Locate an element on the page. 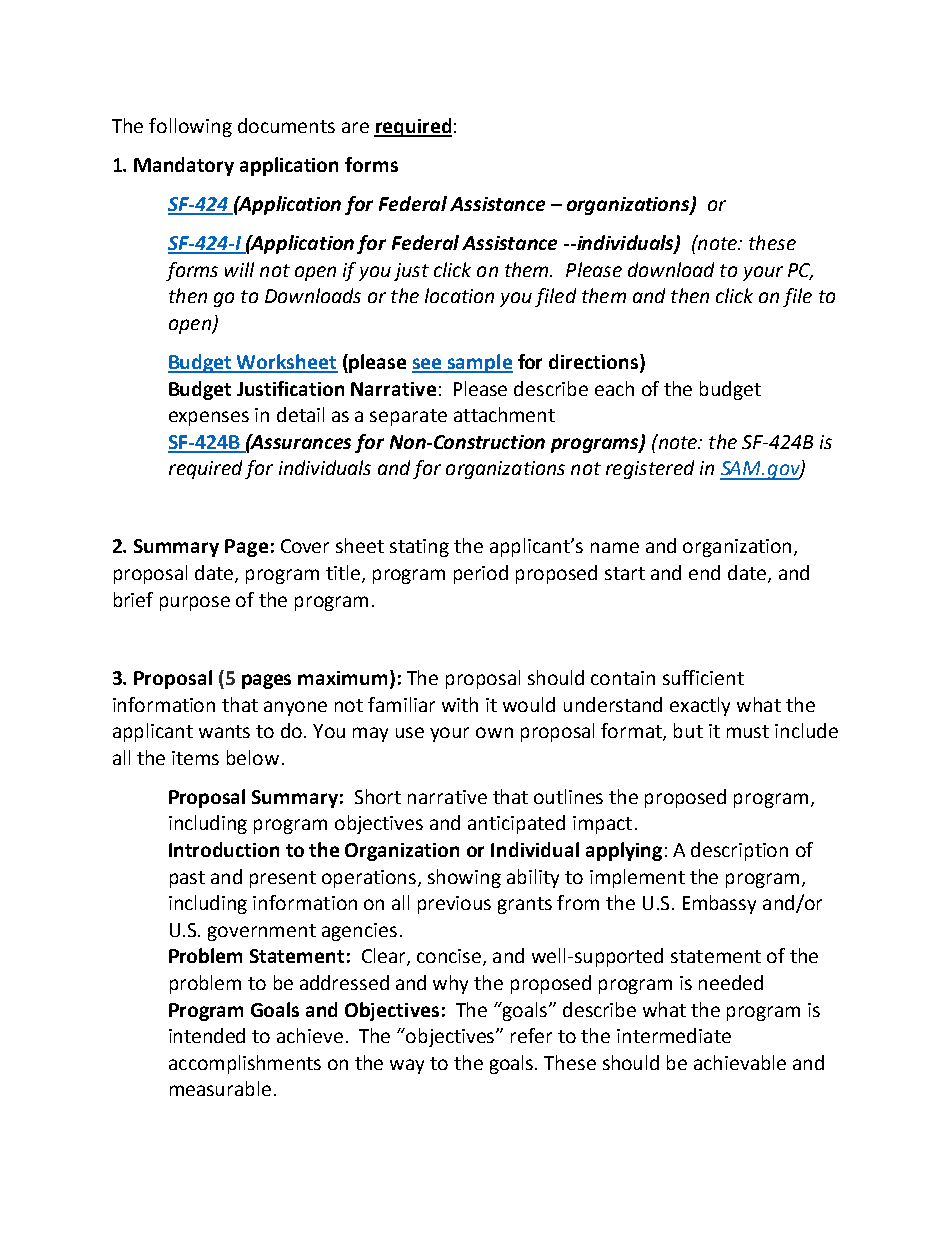 The height and width of the document is (1233, 952). achievable is located at coordinates (740, 1062).
